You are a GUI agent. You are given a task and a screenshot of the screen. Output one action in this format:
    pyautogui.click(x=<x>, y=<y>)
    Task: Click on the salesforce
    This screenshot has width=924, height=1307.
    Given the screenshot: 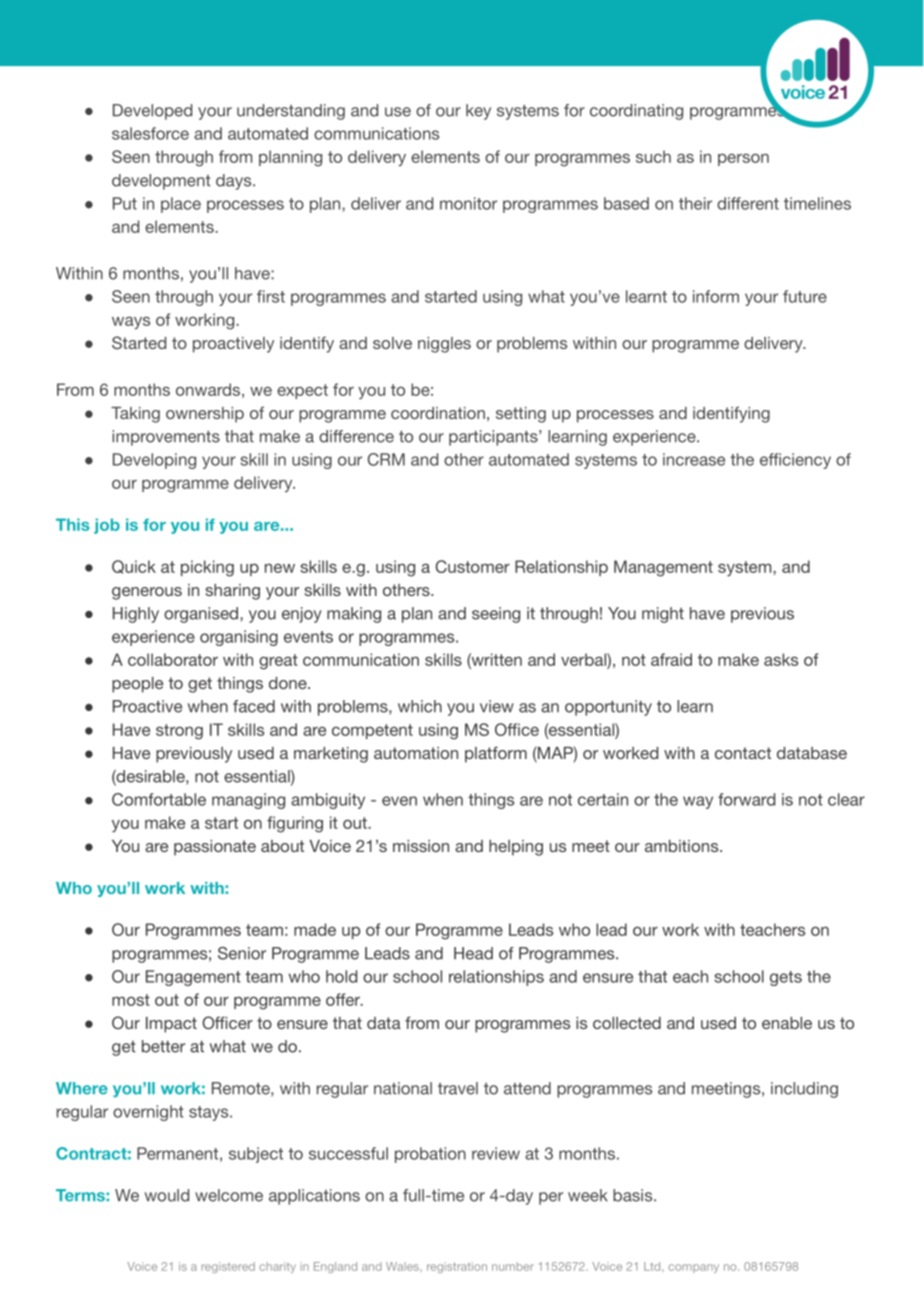 What is the action you would take?
    pyautogui.click(x=150, y=133)
